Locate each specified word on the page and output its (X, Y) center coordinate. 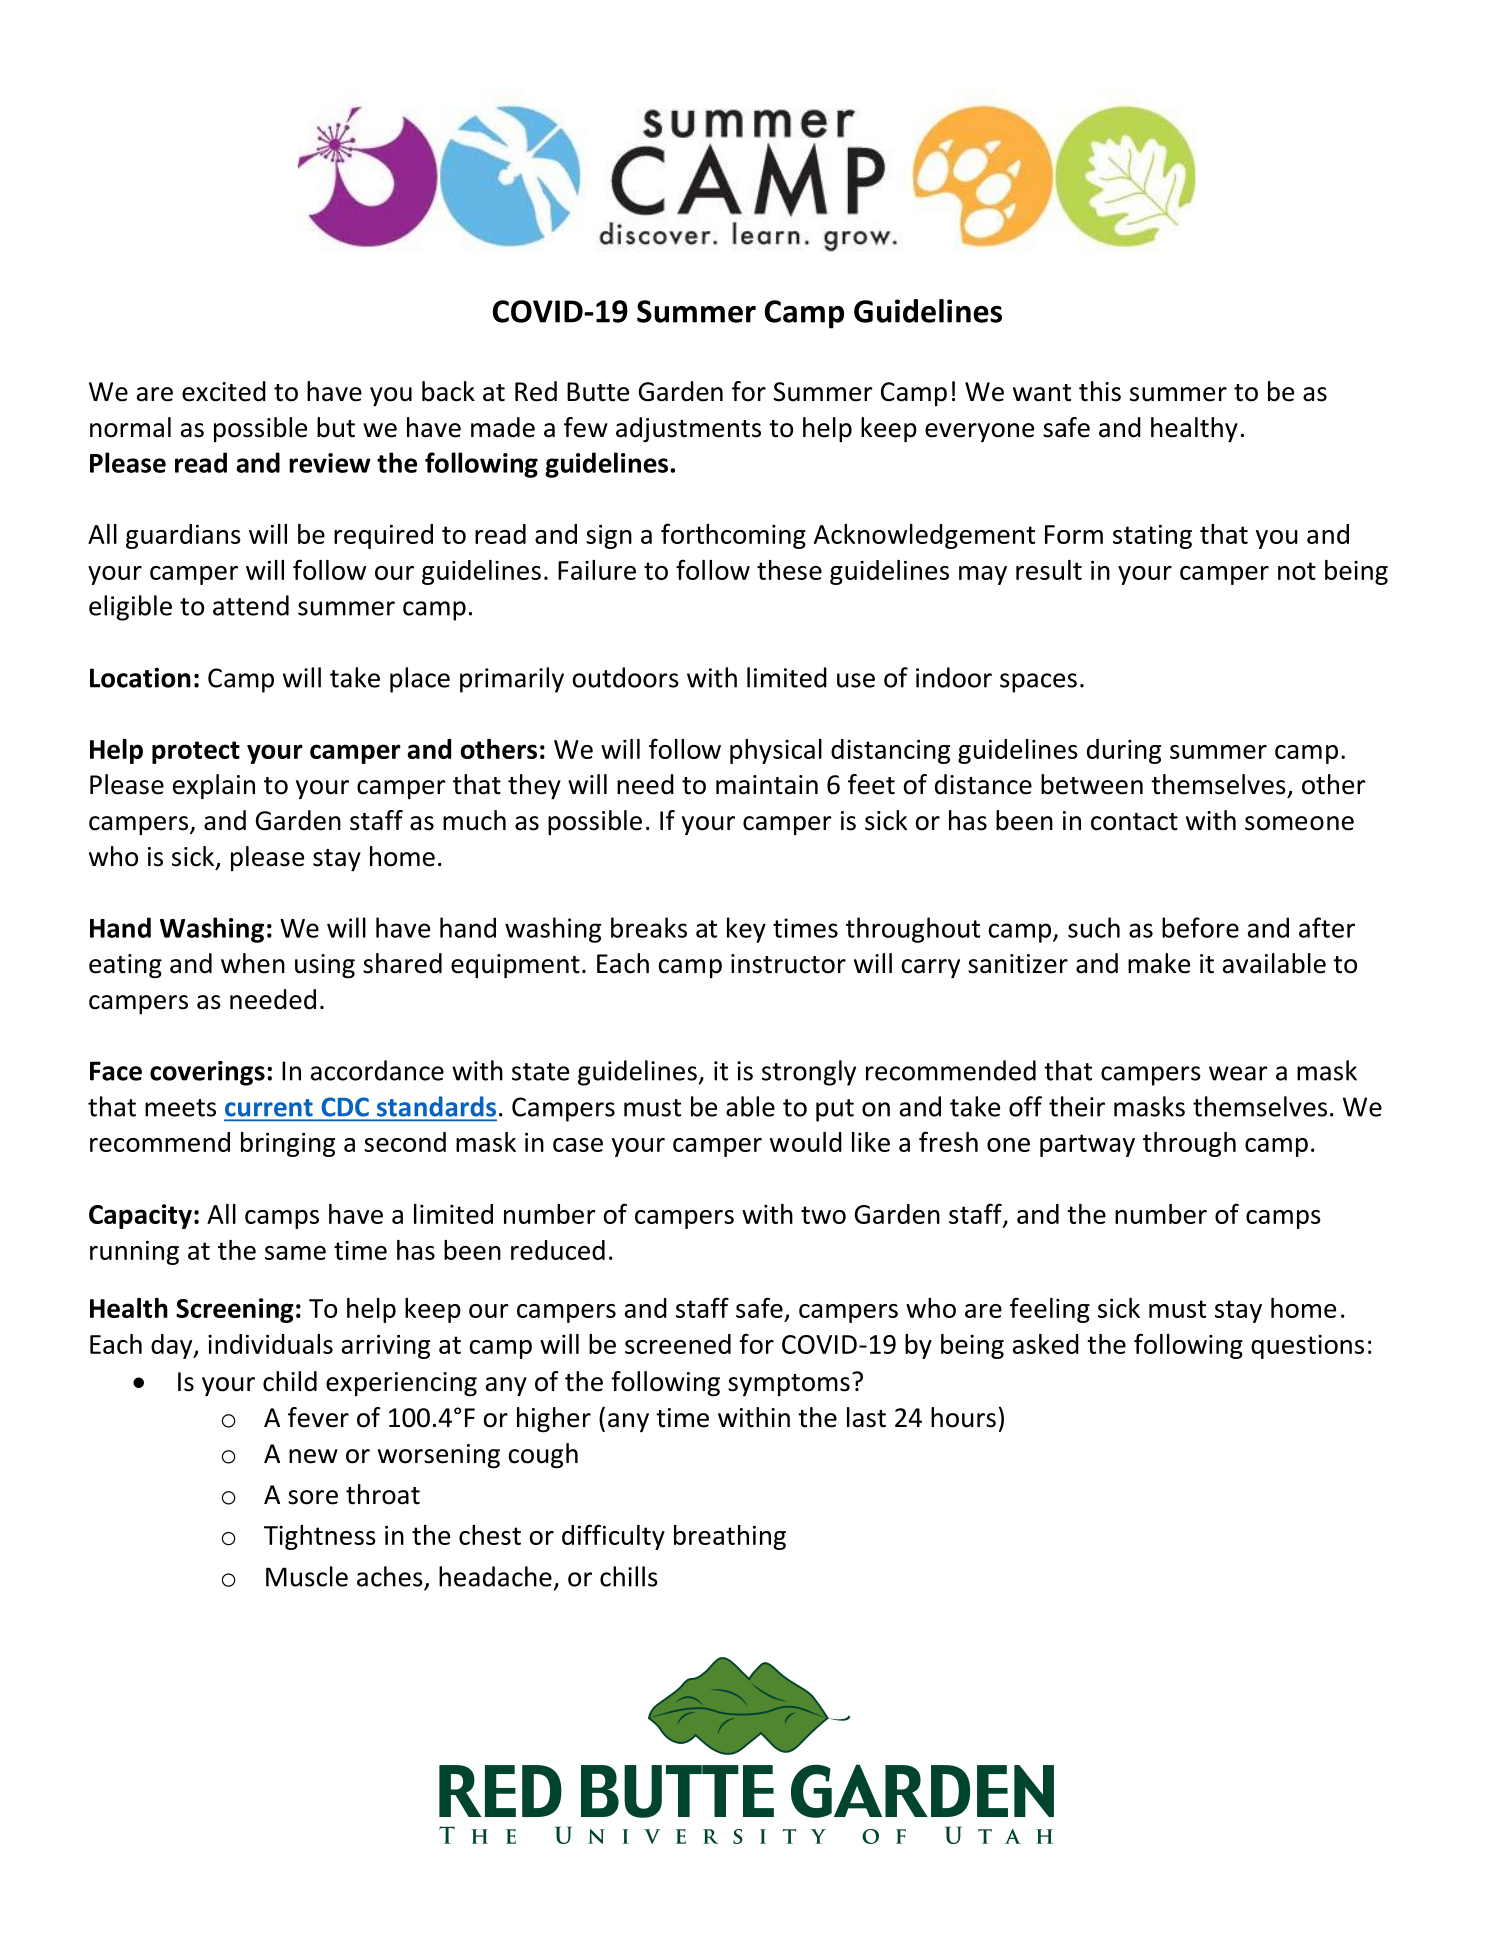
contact (1134, 822)
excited (224, 391)
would (806, 1142)
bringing (288, 1144)
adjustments (688, 429)
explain (214, 786)
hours (963, 1417)
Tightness (320, 1537)
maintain (767, 785)
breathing (730, 1537)
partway (1087, 1145)
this (1100, 391)
